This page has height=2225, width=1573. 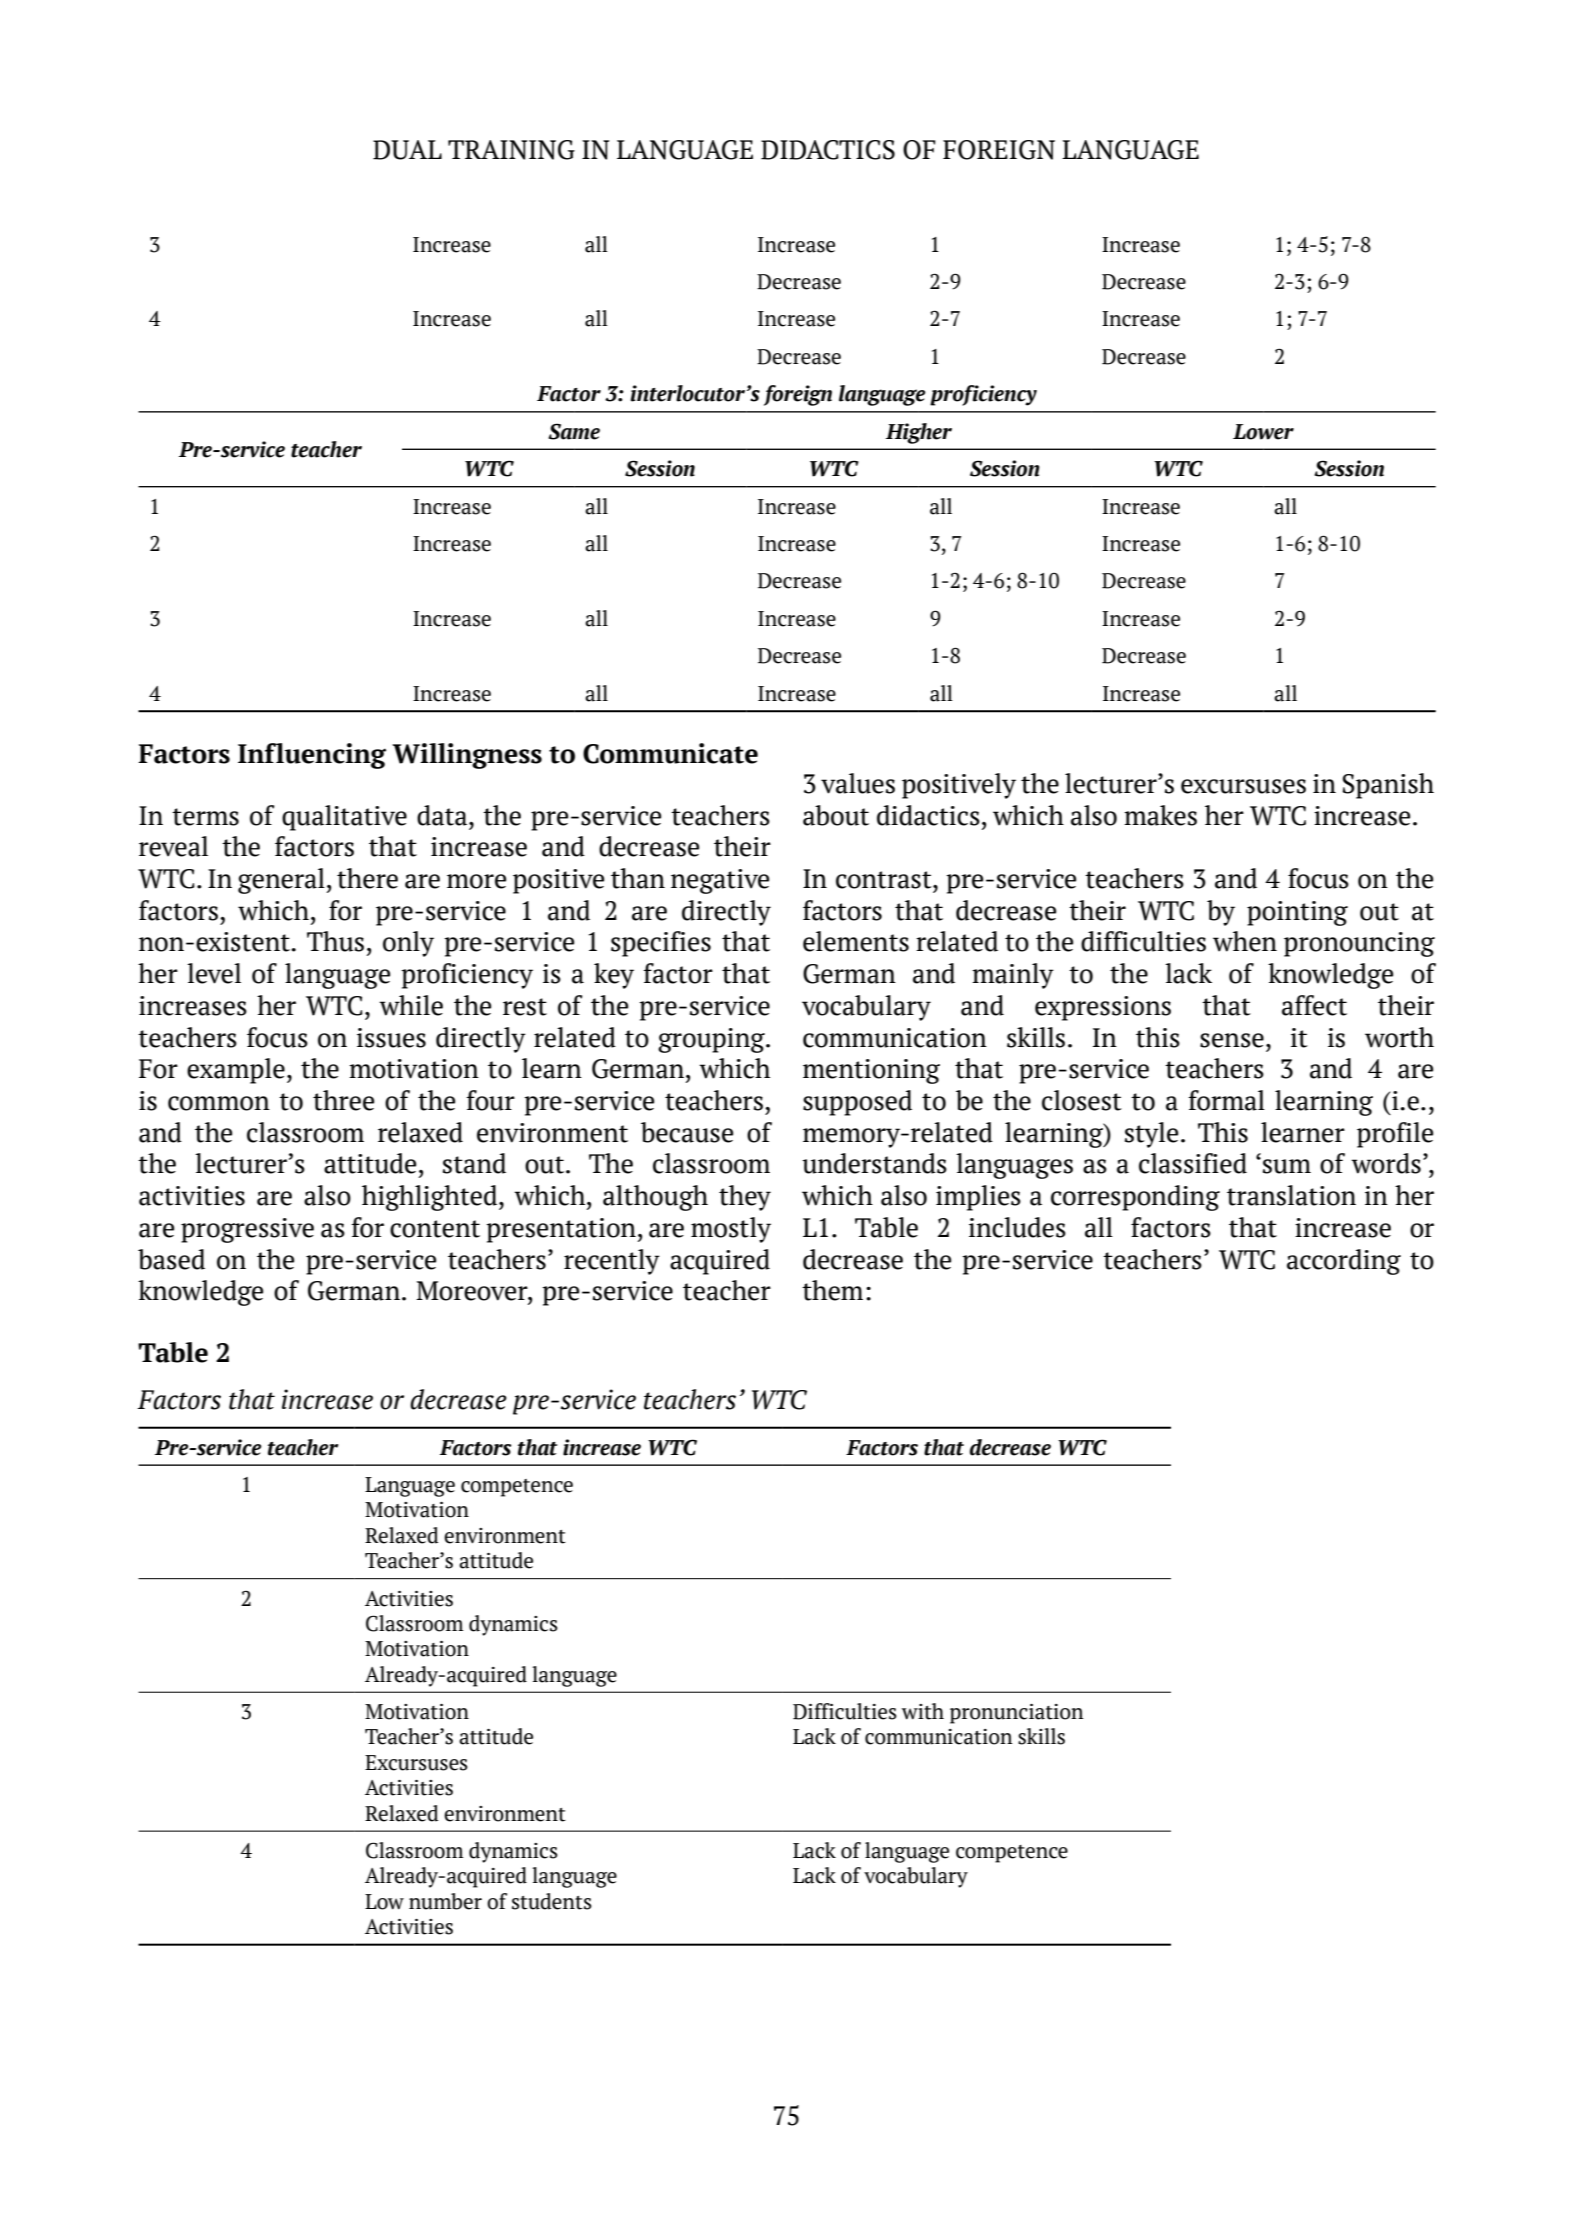 I want to click on number, so click(x=445, y=1901).
